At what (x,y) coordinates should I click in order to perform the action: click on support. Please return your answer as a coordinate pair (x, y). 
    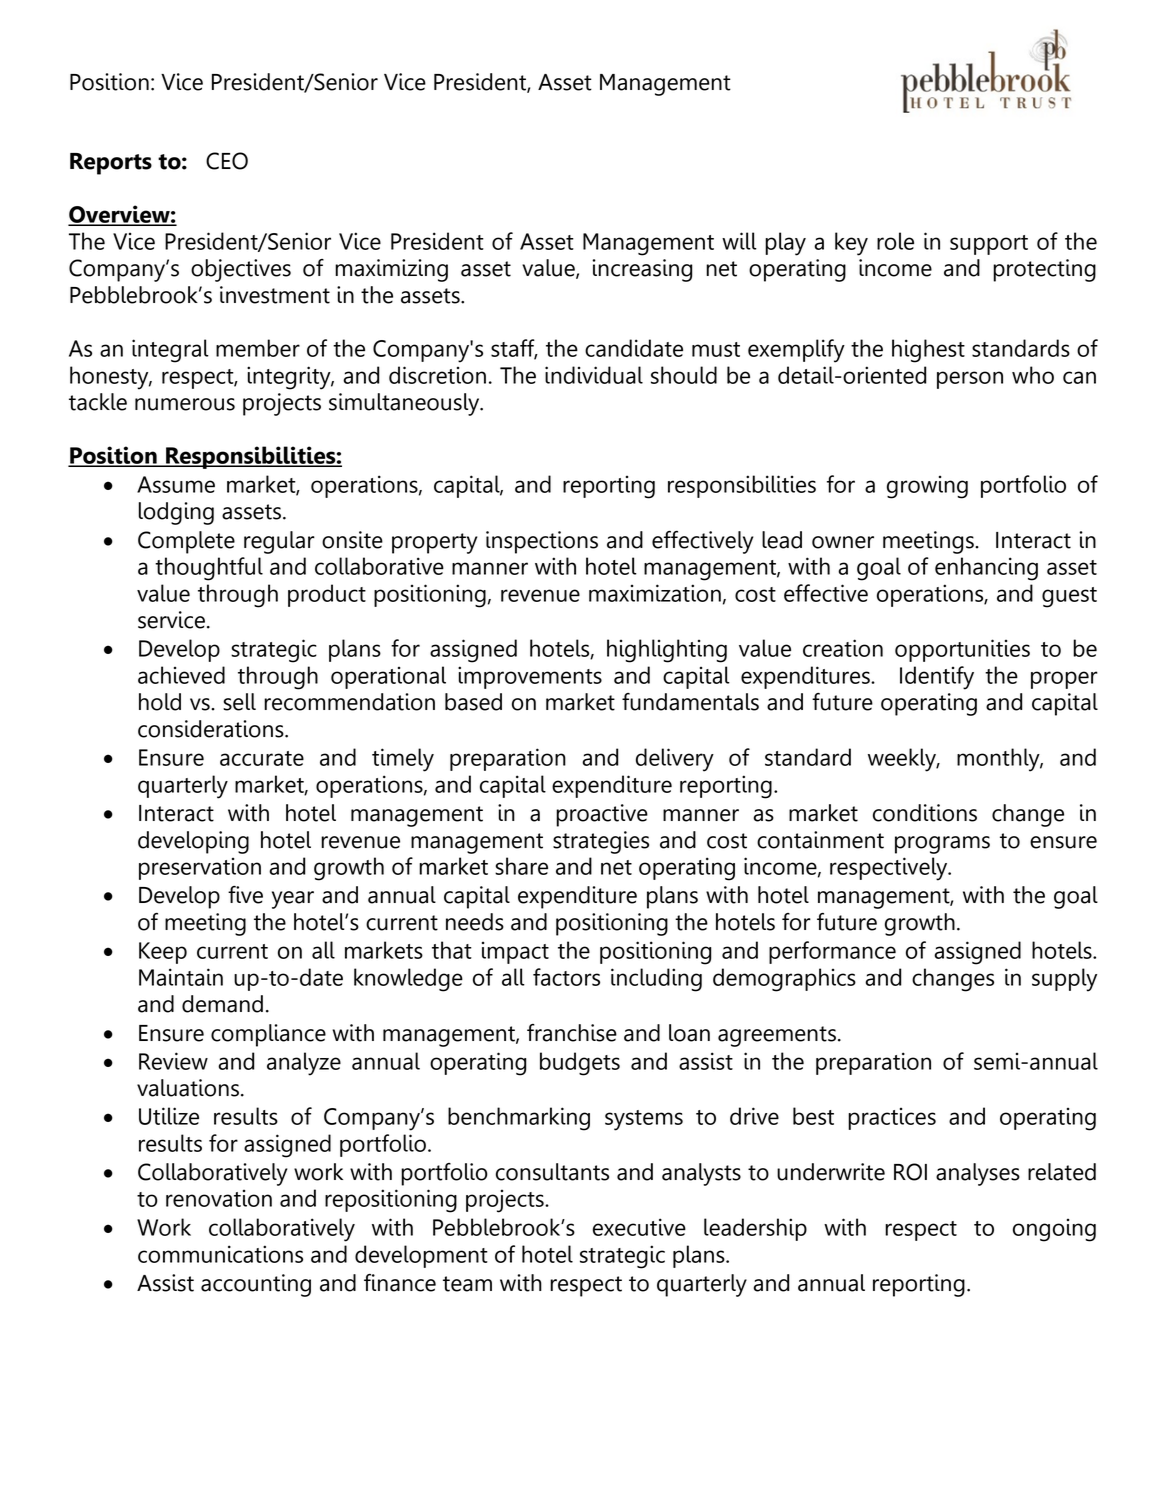
    Looking at the image, I should click on (989, 245).
